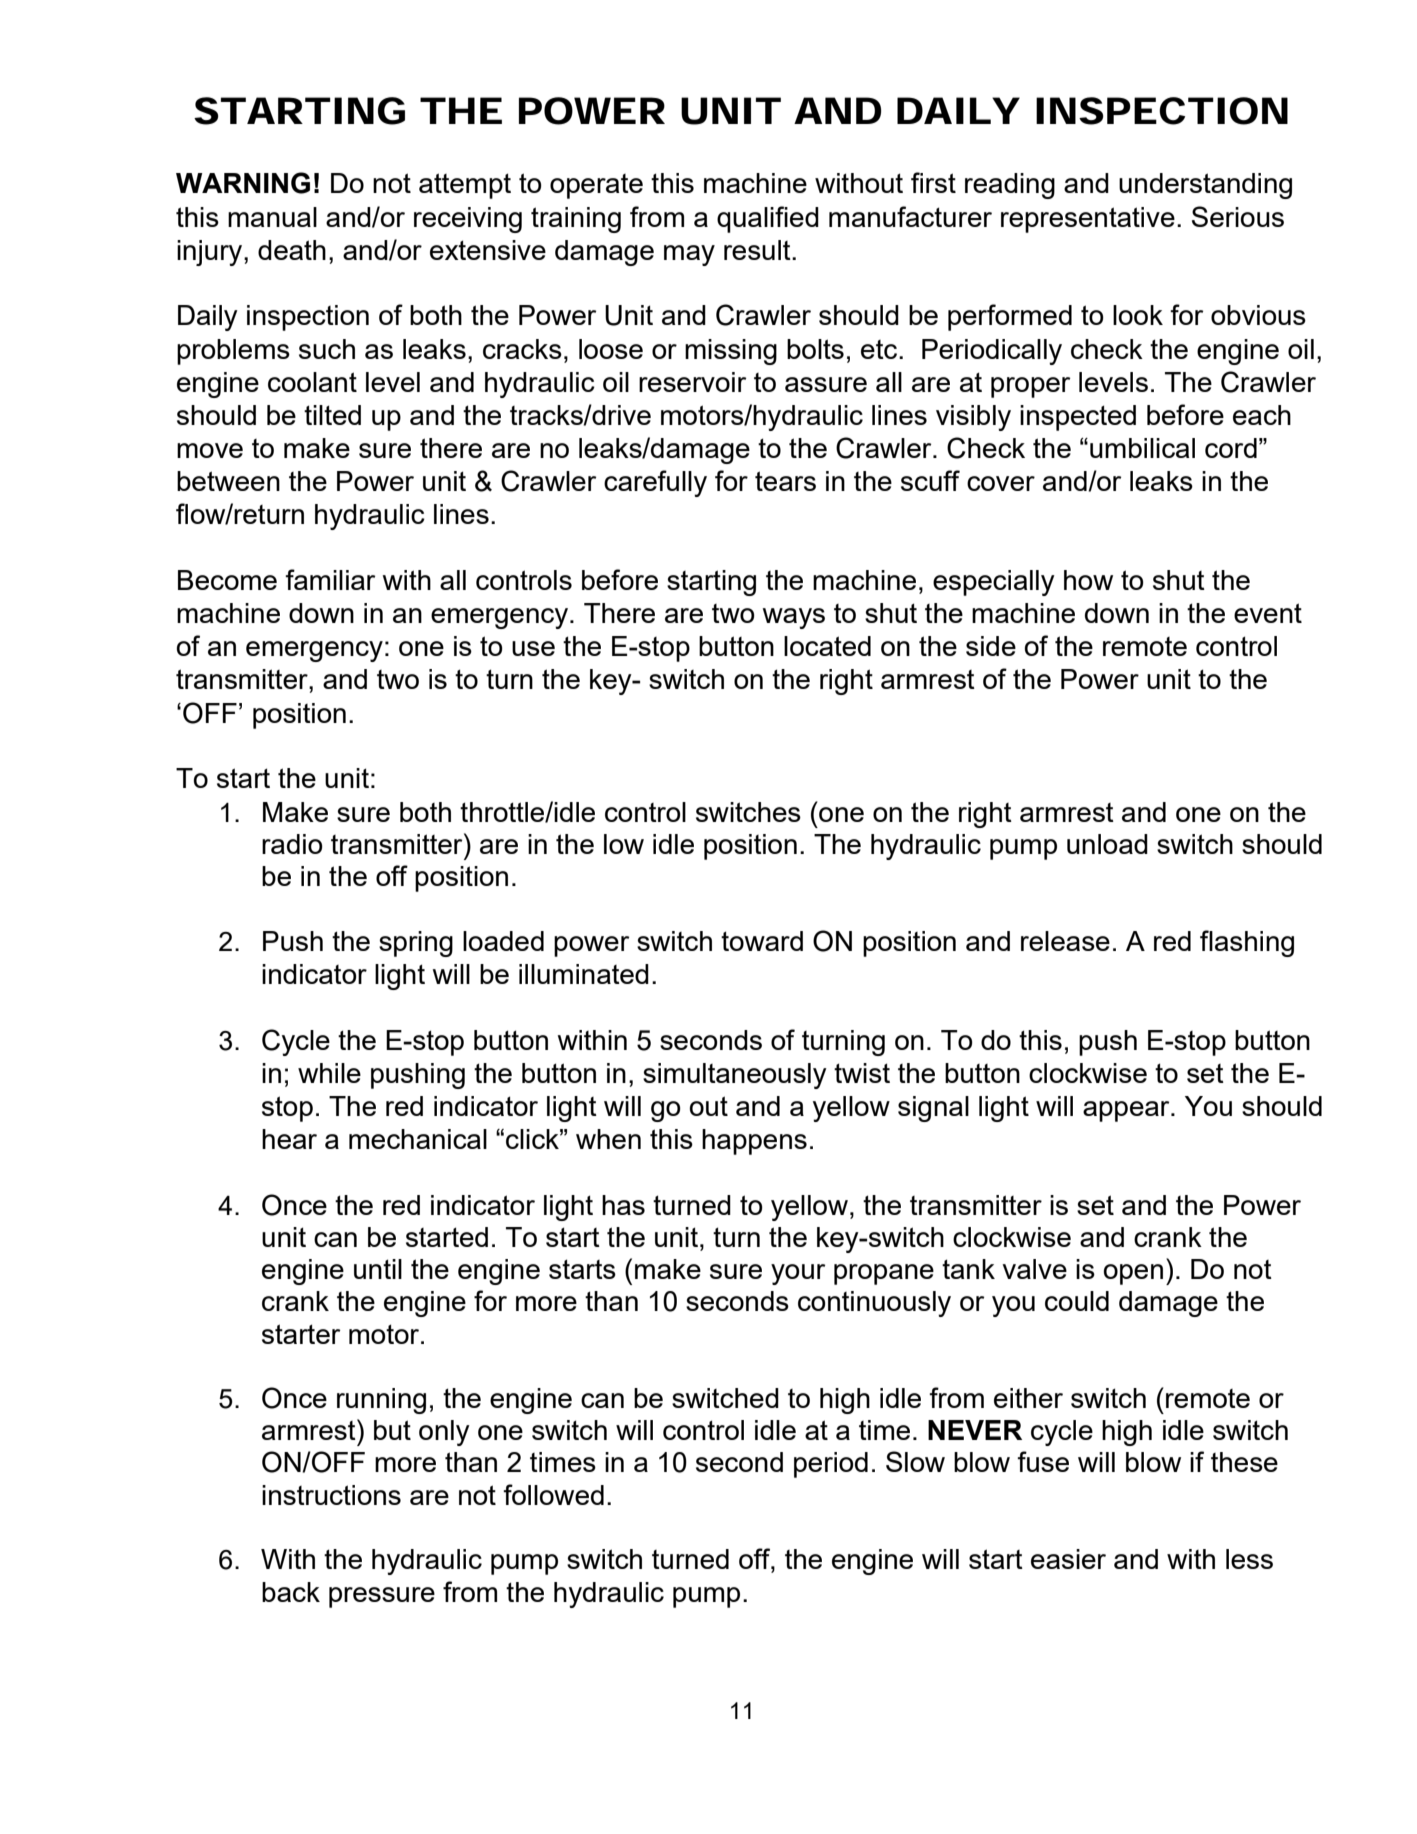 This page has width=1417, height=1834. Describe the element at coordinates (1088, 220) in the page. I see `representative` at that location.
